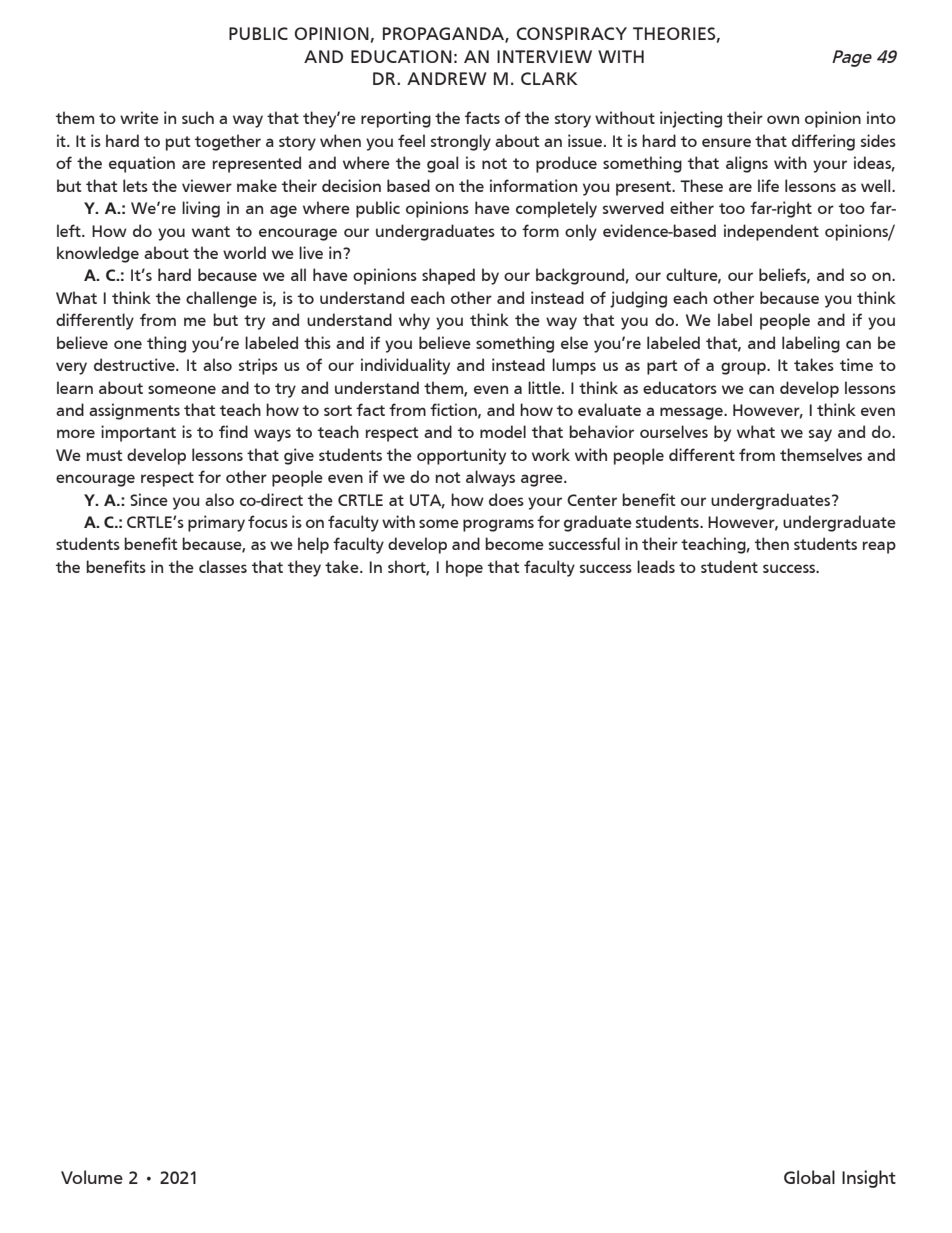 This page has height=1233, width=952. I want to click on important, so click(138, 433).
